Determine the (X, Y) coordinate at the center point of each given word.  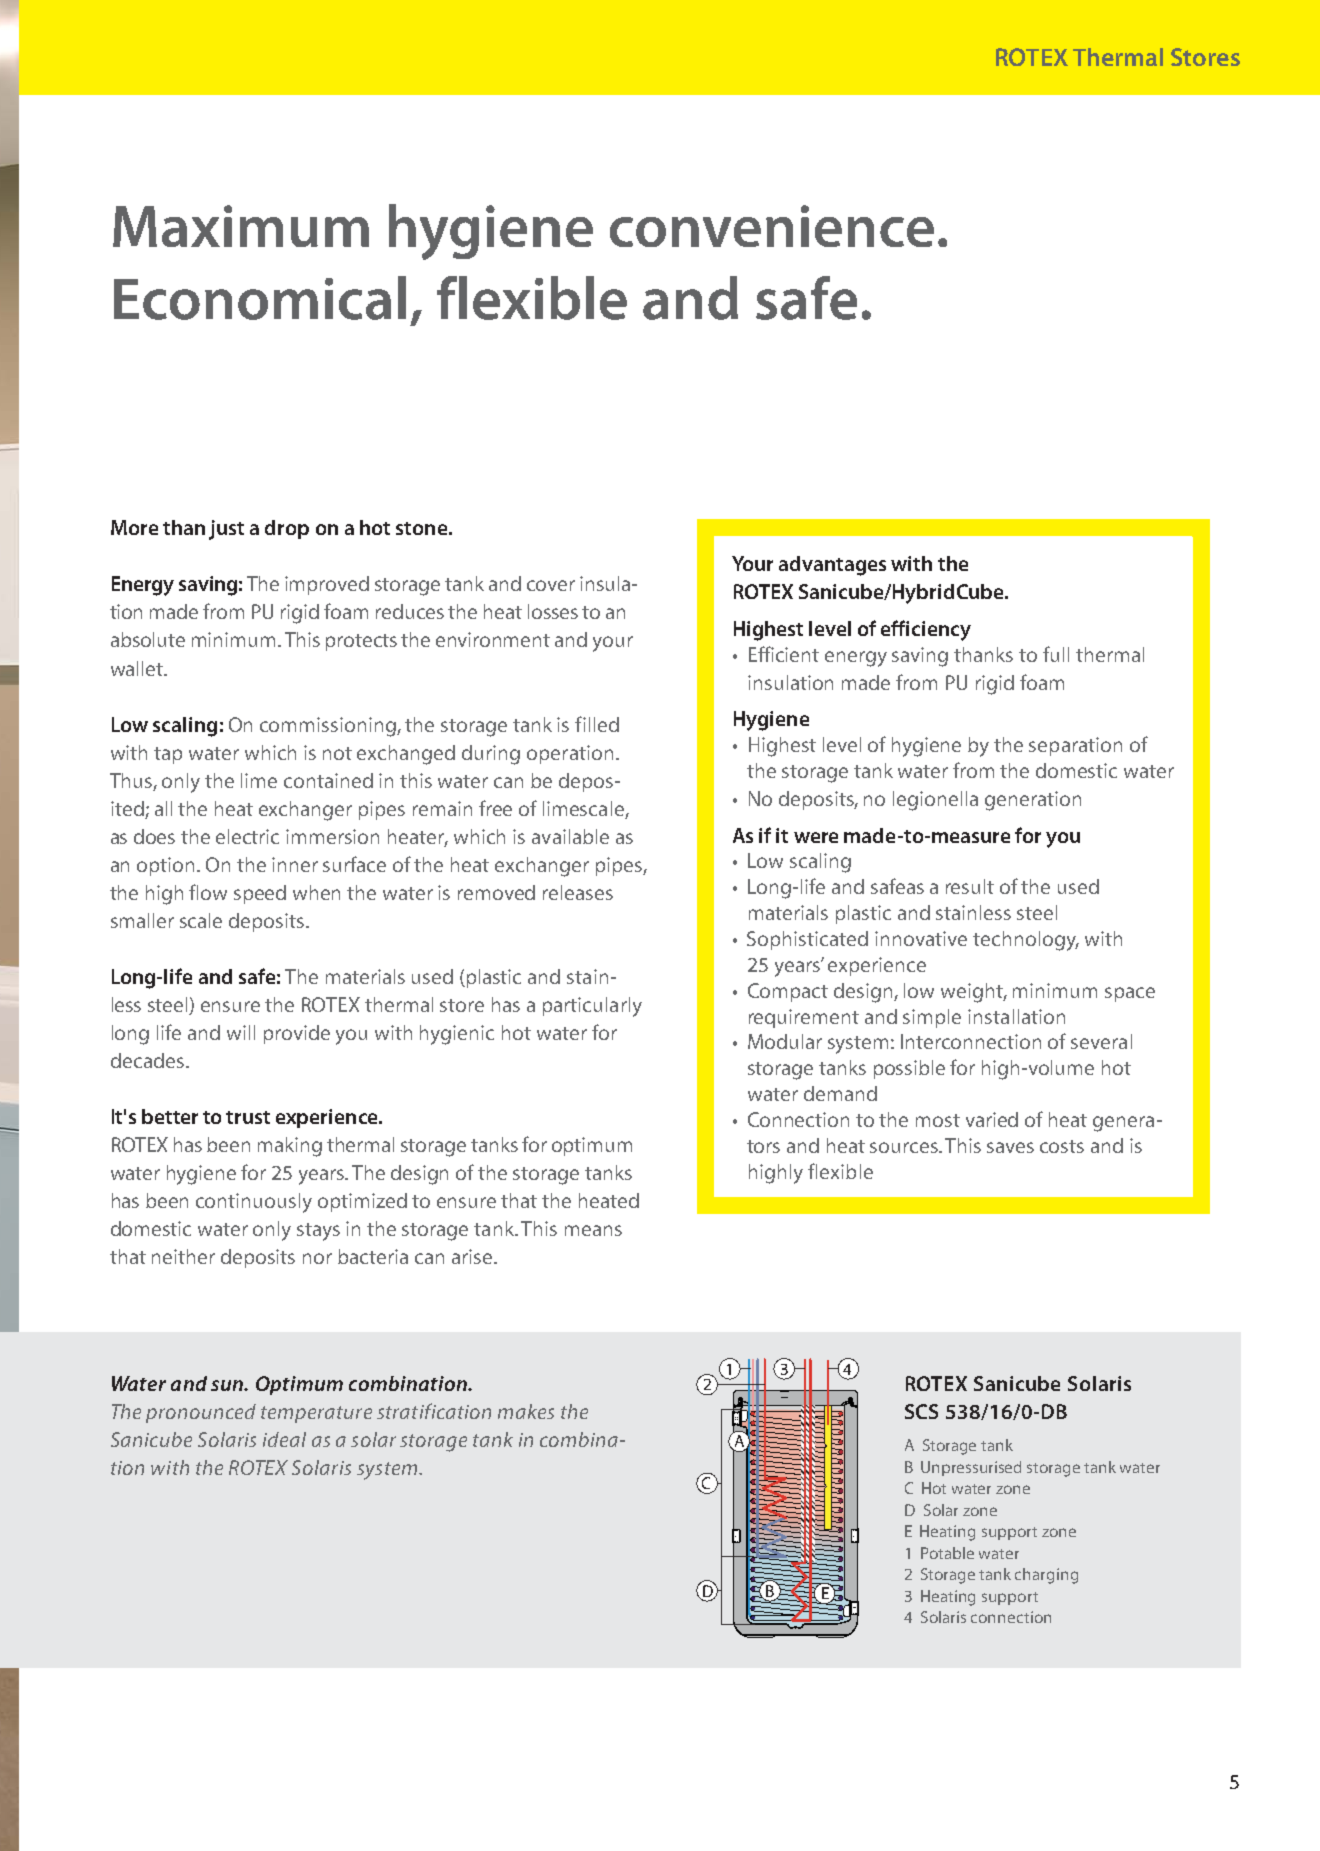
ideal (284, 1439)
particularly (592, 1007)
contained (328, 780)
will (241, 1032)
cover (551, 585)
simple (932, 1018)
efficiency (926, 630)
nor (317, 1258)
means (593, 1230)
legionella (935, 801)
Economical (260, 298)
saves (1010, 1147)
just (226, 530)
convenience (772, 226)
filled (597, 724)
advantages (832, 566)
